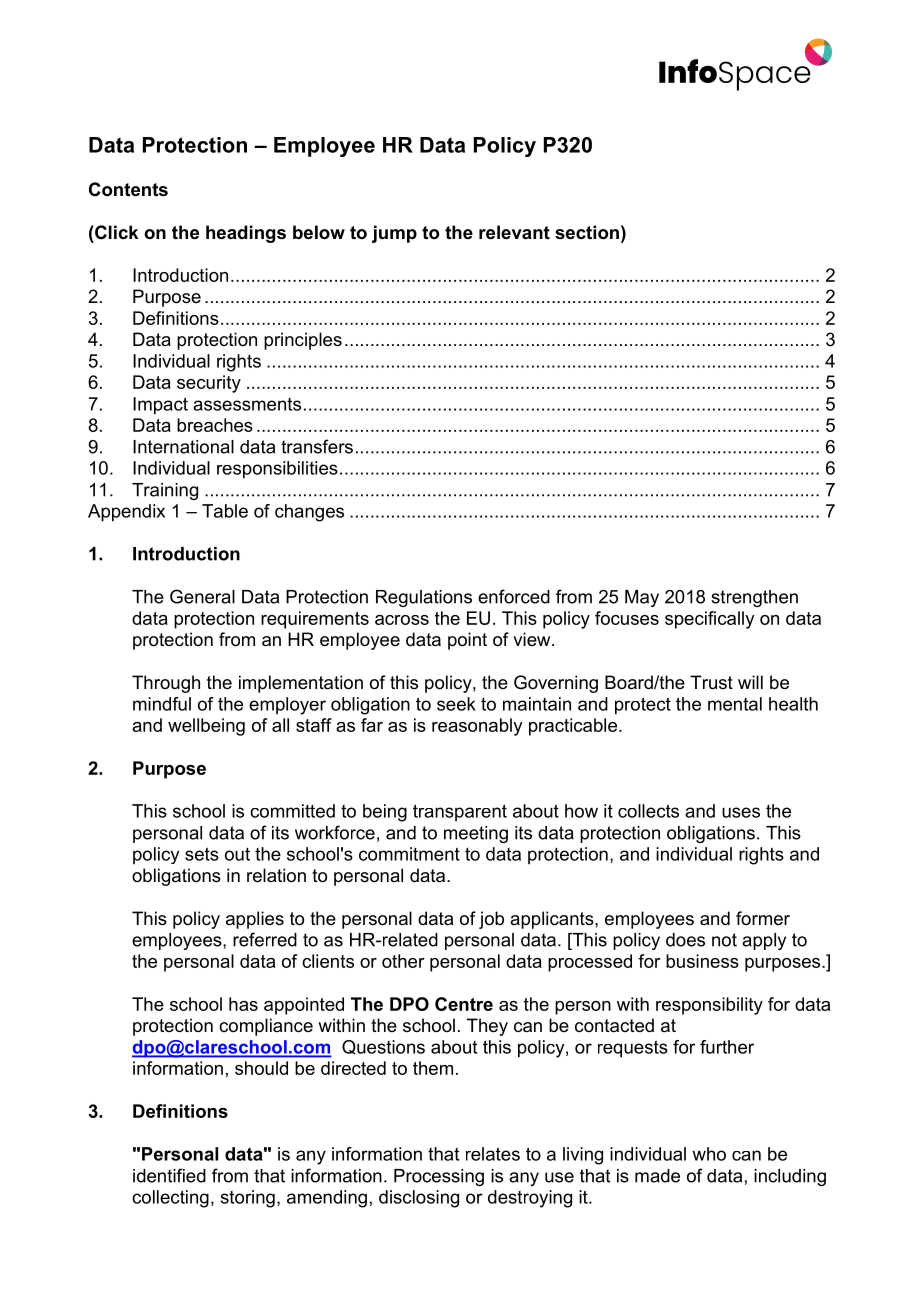 This screenshot has height=1308, width=924. What do you see at coordinates (456, 704) in the screenshot?
I see `seek` at bounding box center [456, 704].
